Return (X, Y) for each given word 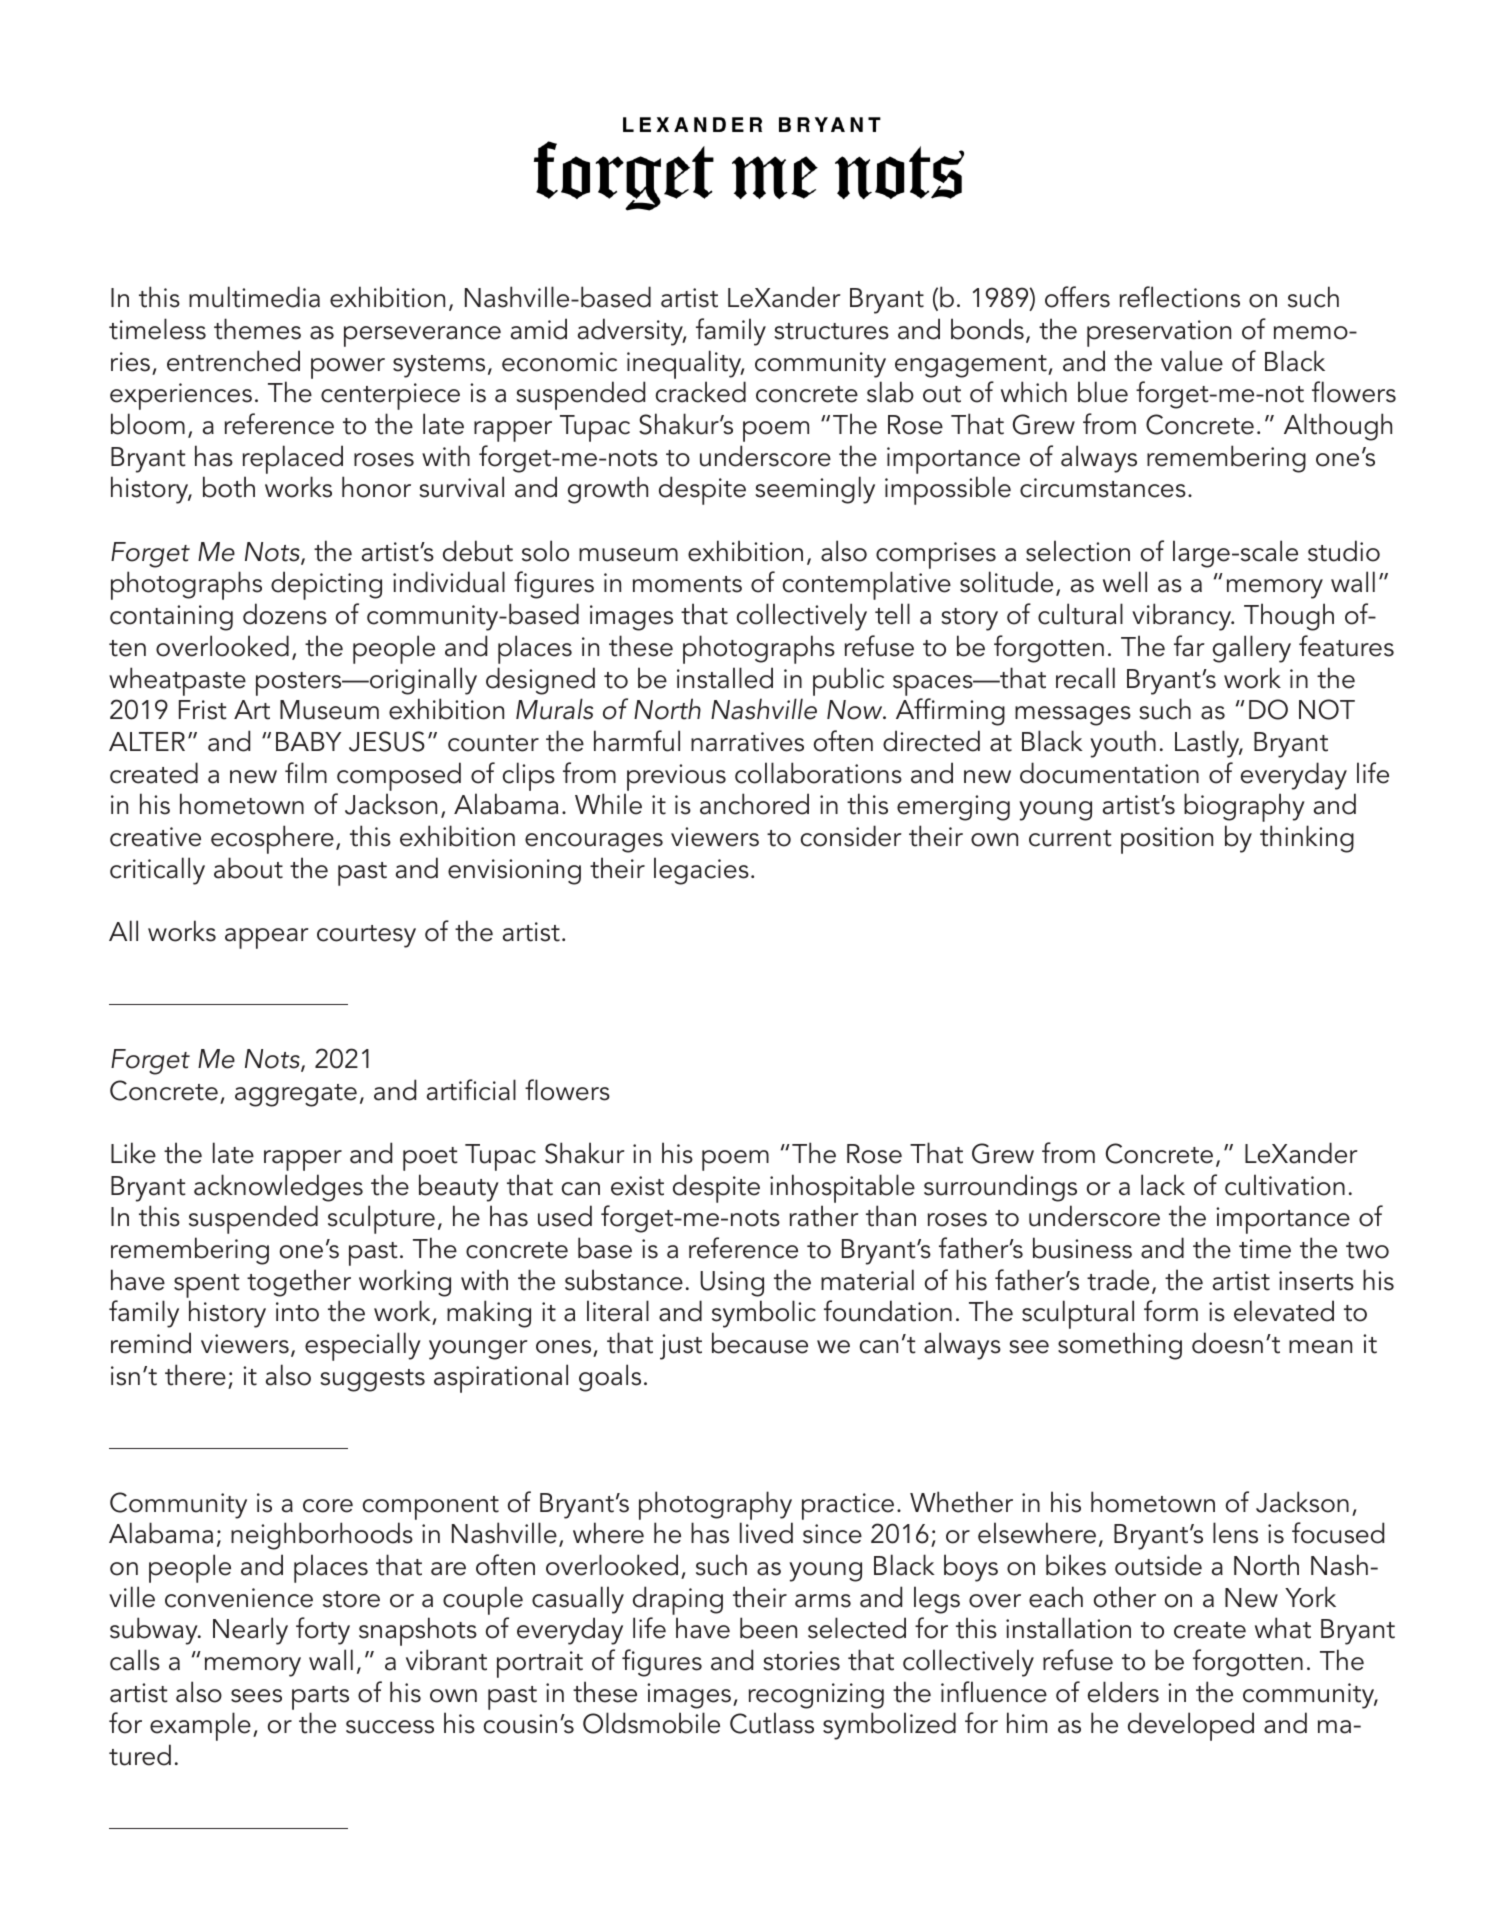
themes (257, 329)
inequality (685, 364)
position (1167, 840)
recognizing (816, 1696)
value (1192, 361)
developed (1191, 1726)
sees (256, 1696)
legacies (701, 871)
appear (267, 938)
